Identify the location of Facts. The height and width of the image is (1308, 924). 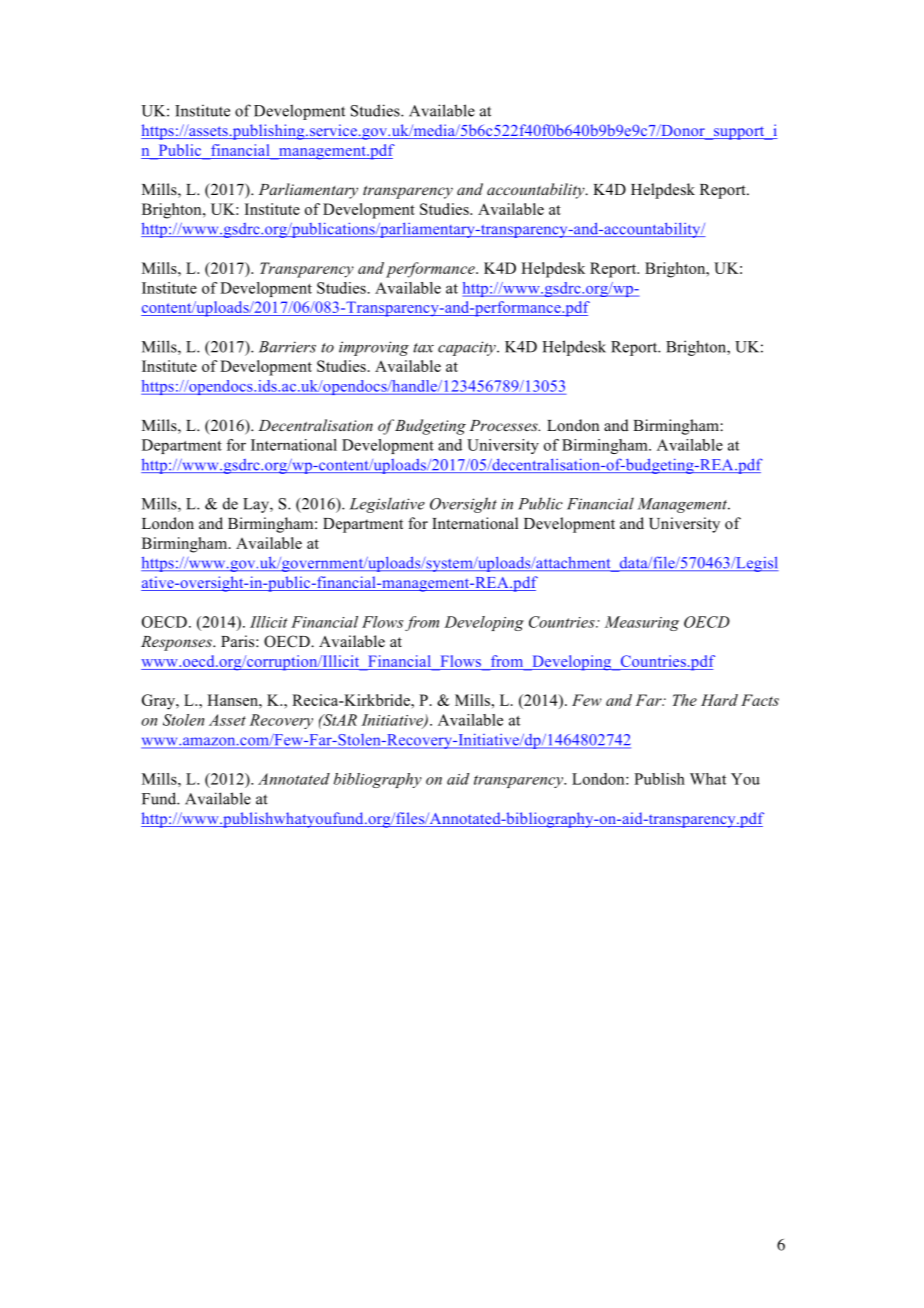
(760, 700).
